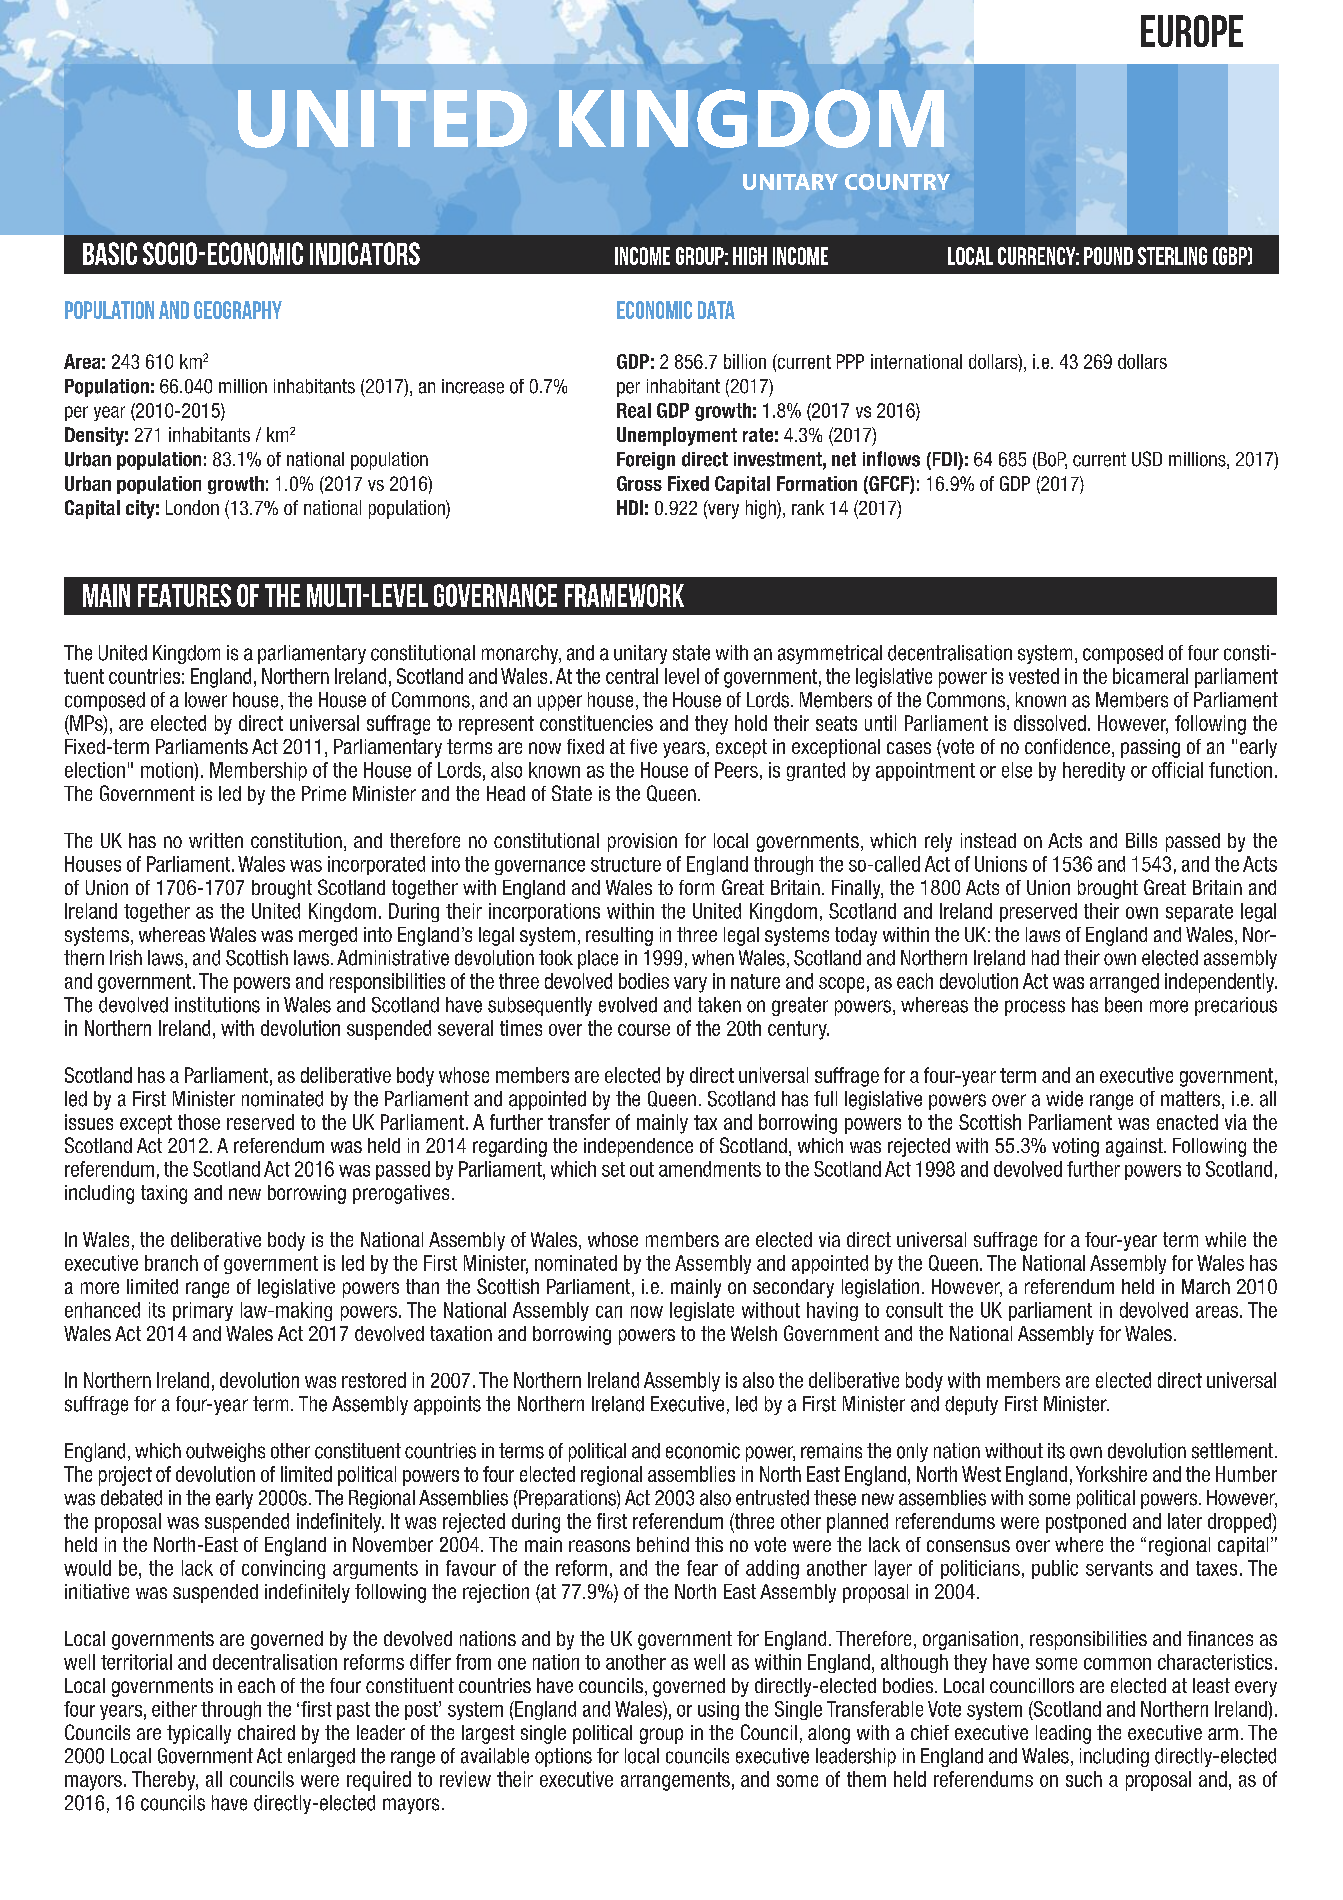  I want to click on GEOGRAPHY, so click(238, 310).
